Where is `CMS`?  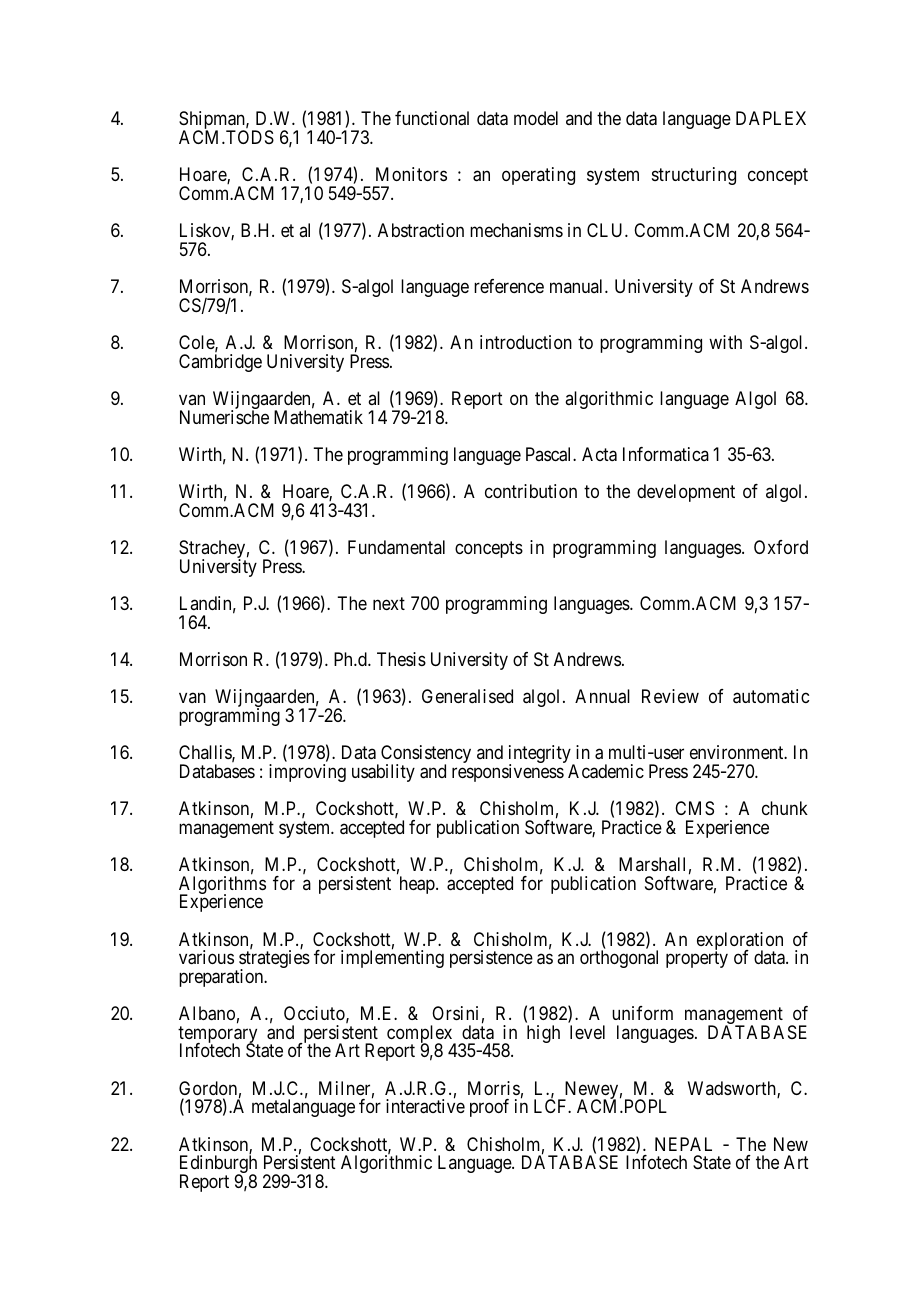 CMS is located at coordinates (694, 808).
